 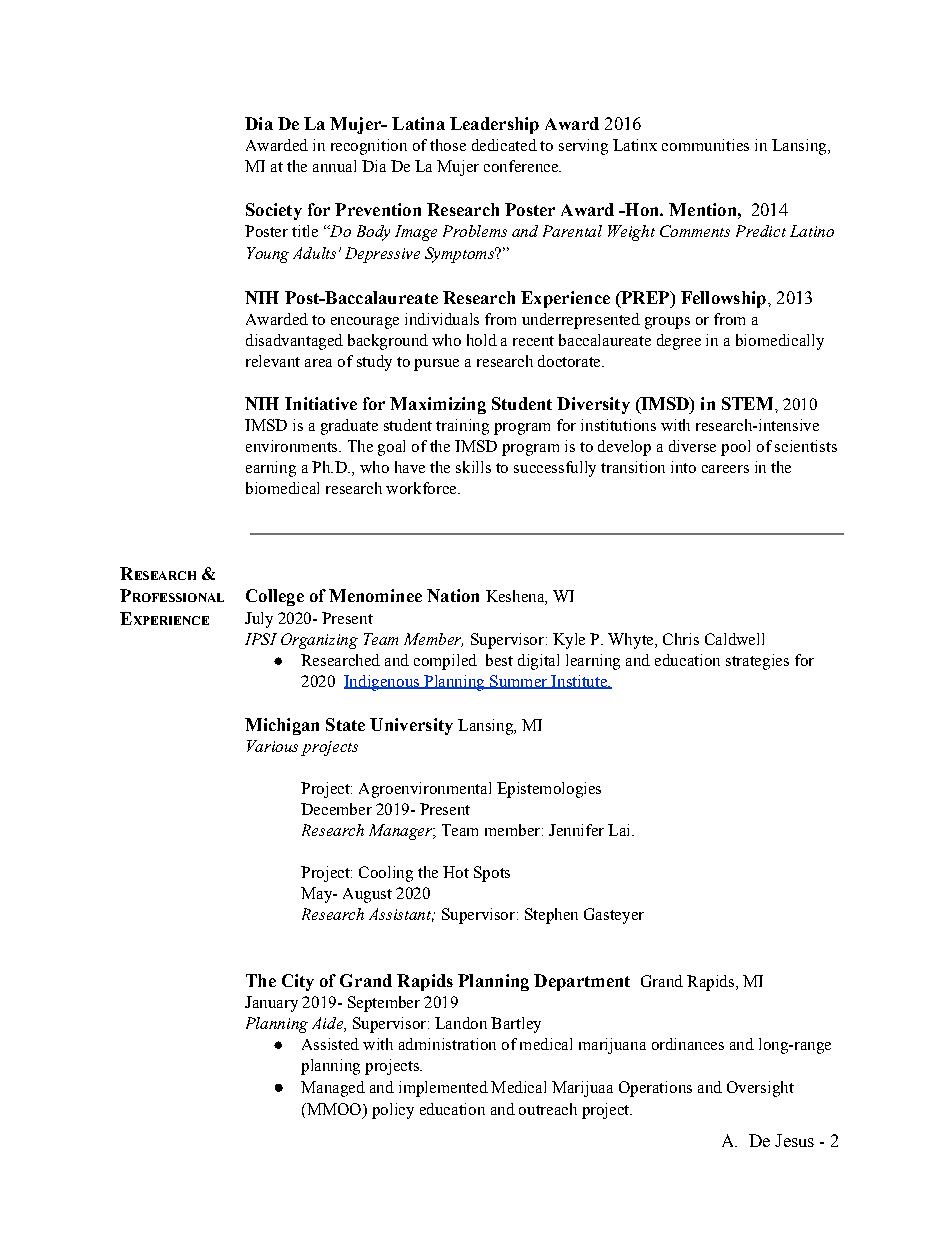 What do you see at coordinates (576, 830) in the screenshot?
I see `Jennifer` at bounding box center [576, 830].
